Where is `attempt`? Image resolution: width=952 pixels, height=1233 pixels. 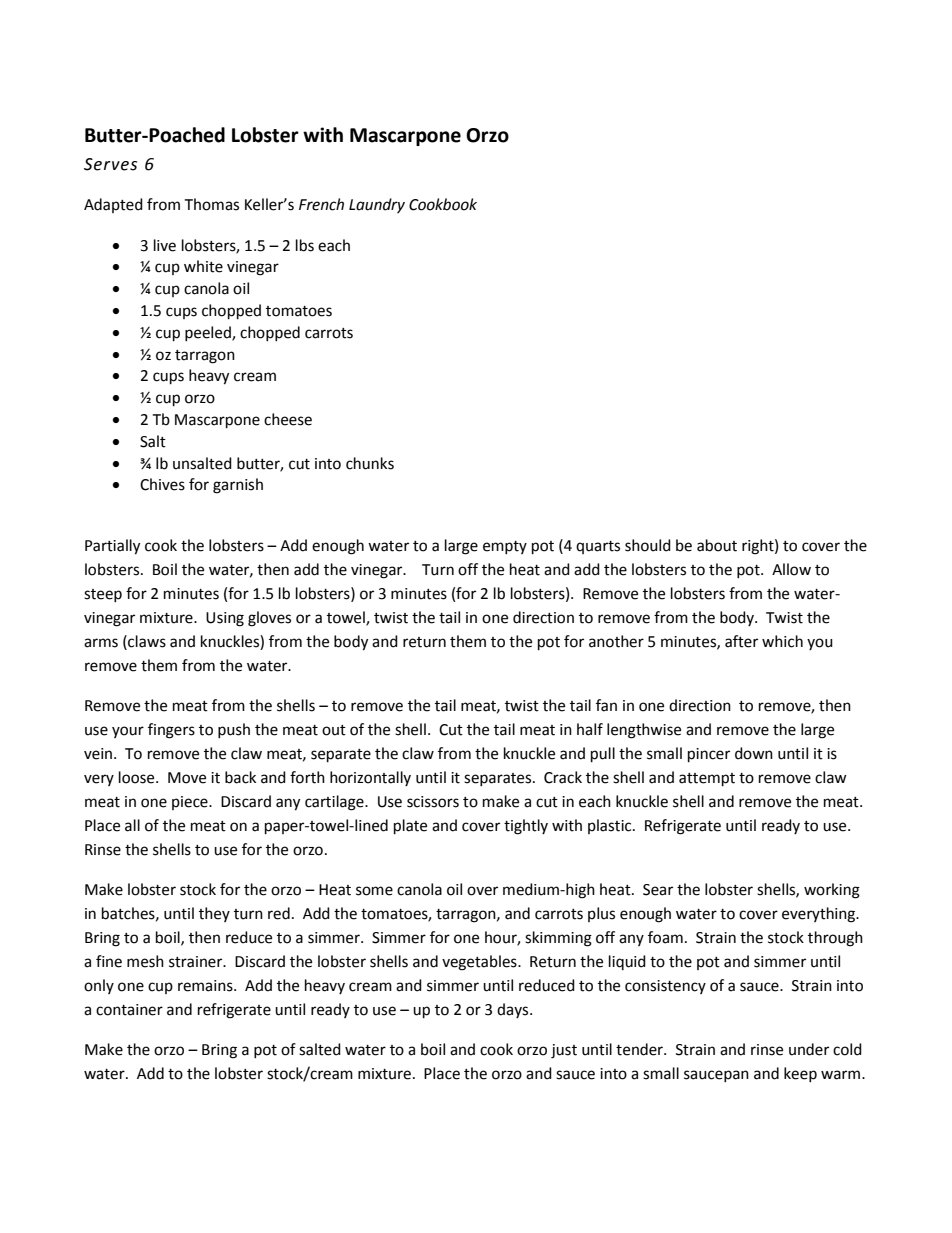
attempt is located at coordinates (707, 780).
